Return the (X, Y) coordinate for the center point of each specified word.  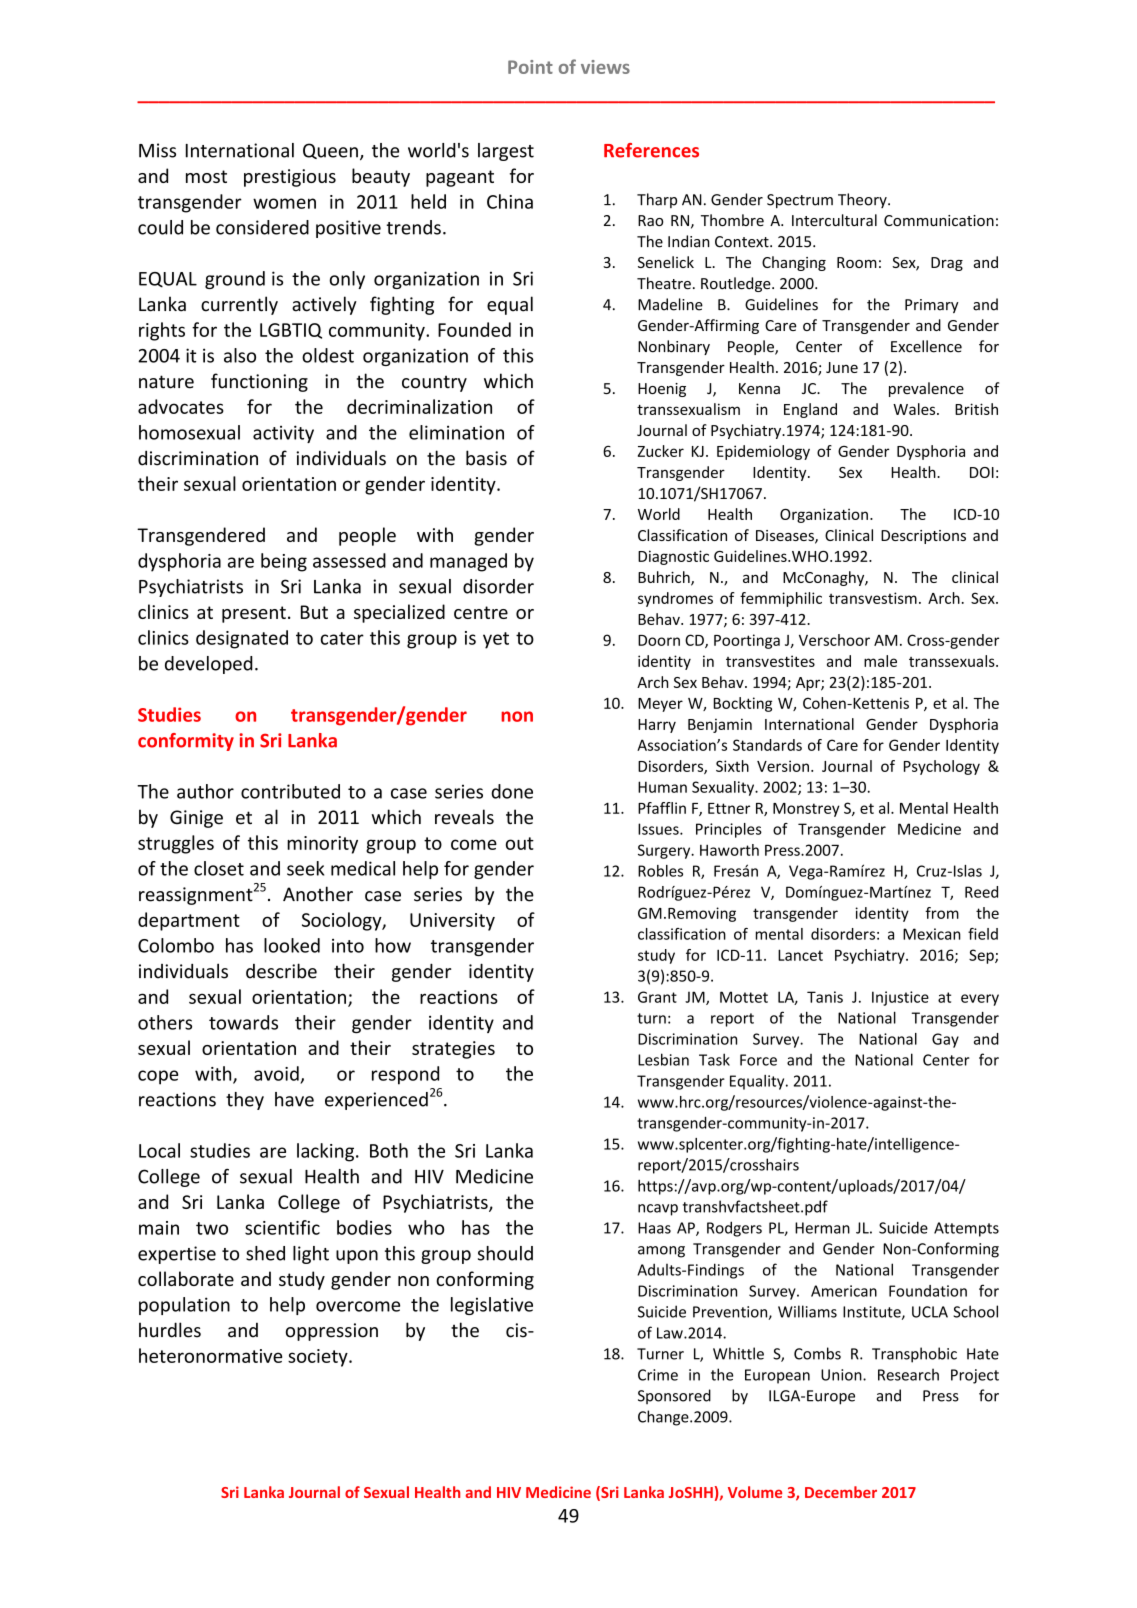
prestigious (290, 178)
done (512, 791)
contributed (290, 791)
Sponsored (674, 1396)
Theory (863, 200)
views (605, 67)
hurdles (170, 1330)
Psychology (942, 767)
